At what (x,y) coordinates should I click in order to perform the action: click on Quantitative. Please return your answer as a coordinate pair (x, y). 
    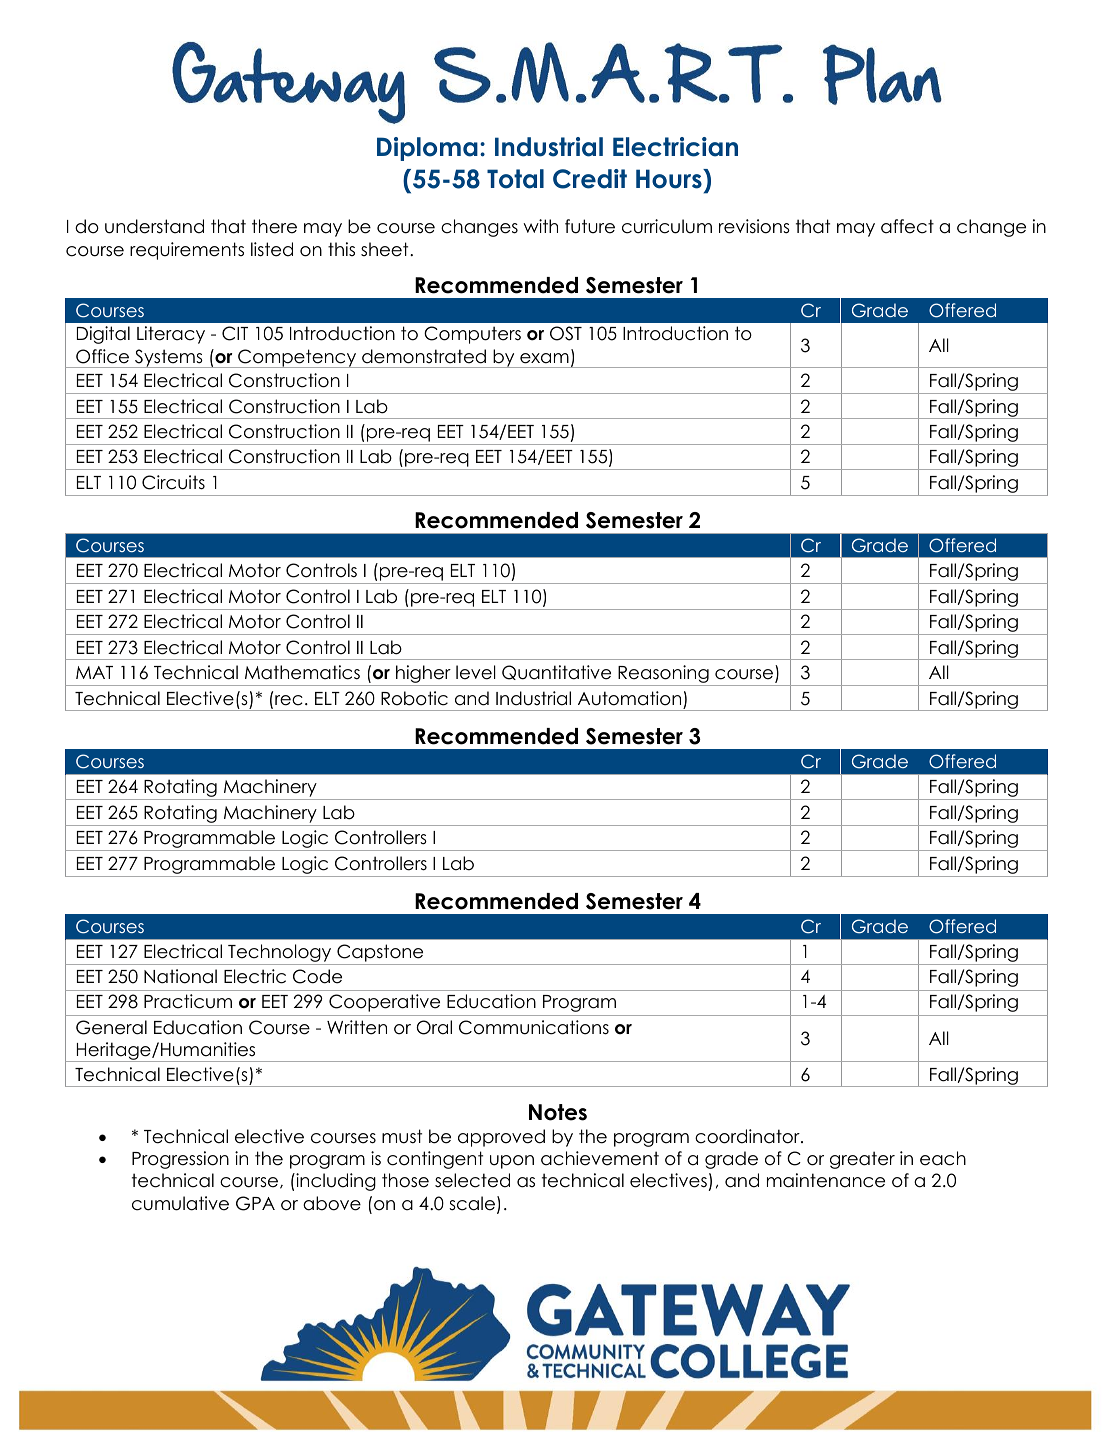
    Looking at the image, I should click on (556, 672).
